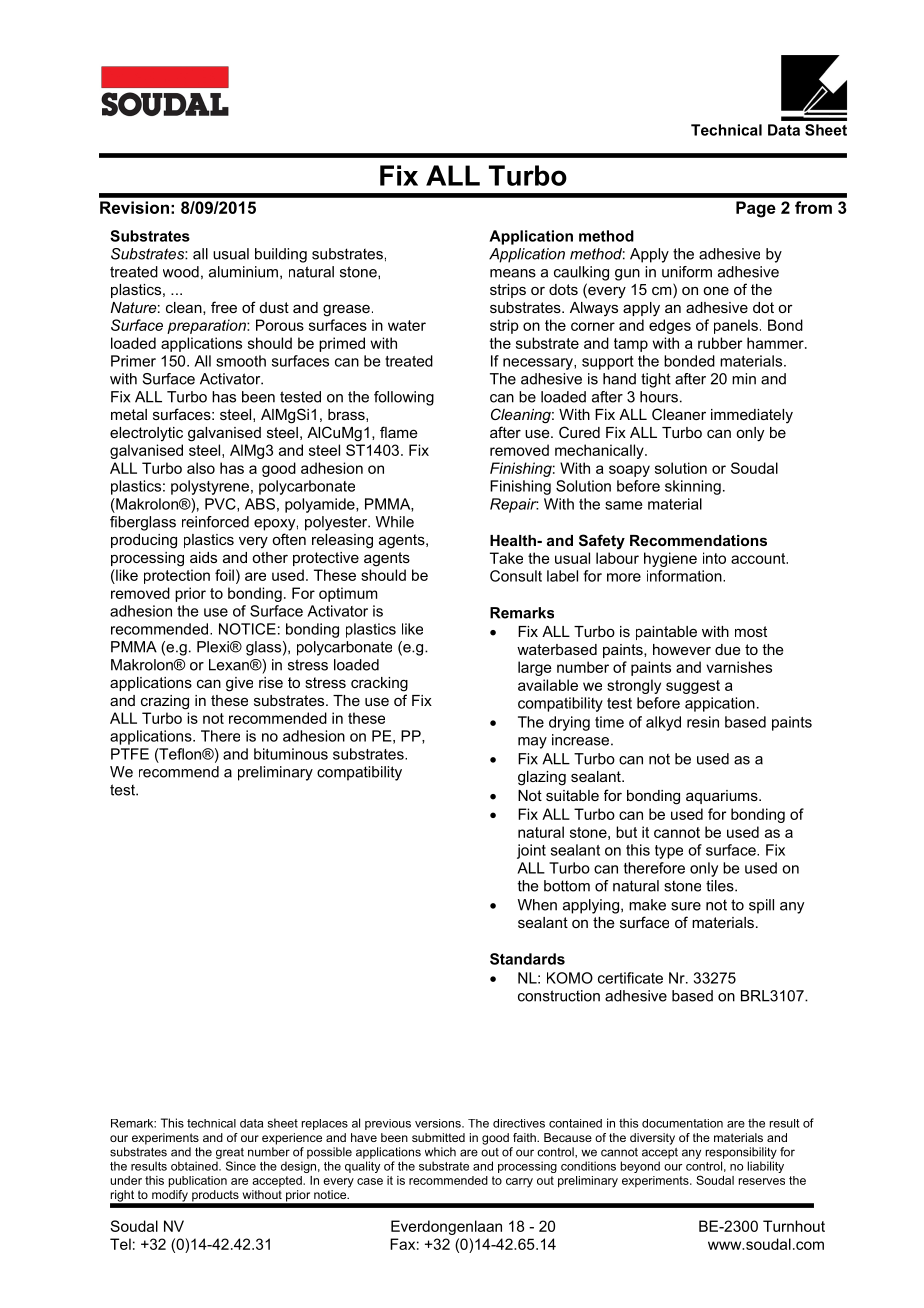 This image has height=1308, width=924. What do you see at coordinates (224, 575) in the image?
I see `foil` at bounding box center [224, 575].
